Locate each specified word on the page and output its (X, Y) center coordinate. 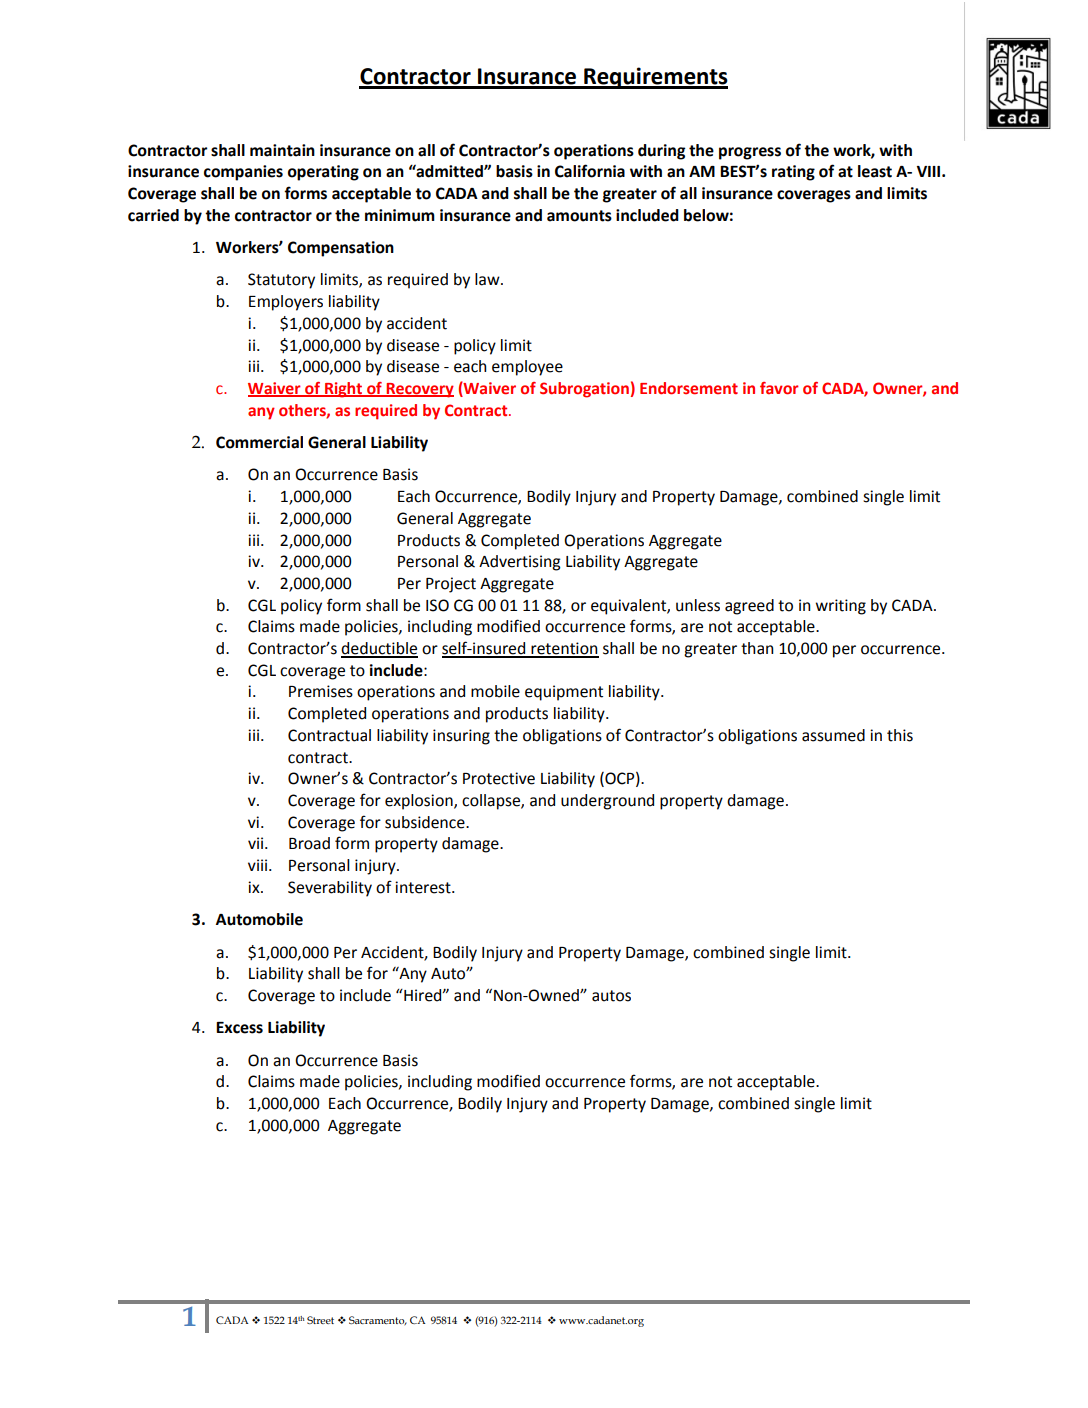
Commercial (259, 442)
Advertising (520, 563)
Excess (239, 1028)
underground (607, 802)
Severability (330, 889)
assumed (833, 735)
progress (750, 153)
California (590, 171)
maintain (282, 150)
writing (841, 607)
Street (320, 1320)
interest (424, 887)
